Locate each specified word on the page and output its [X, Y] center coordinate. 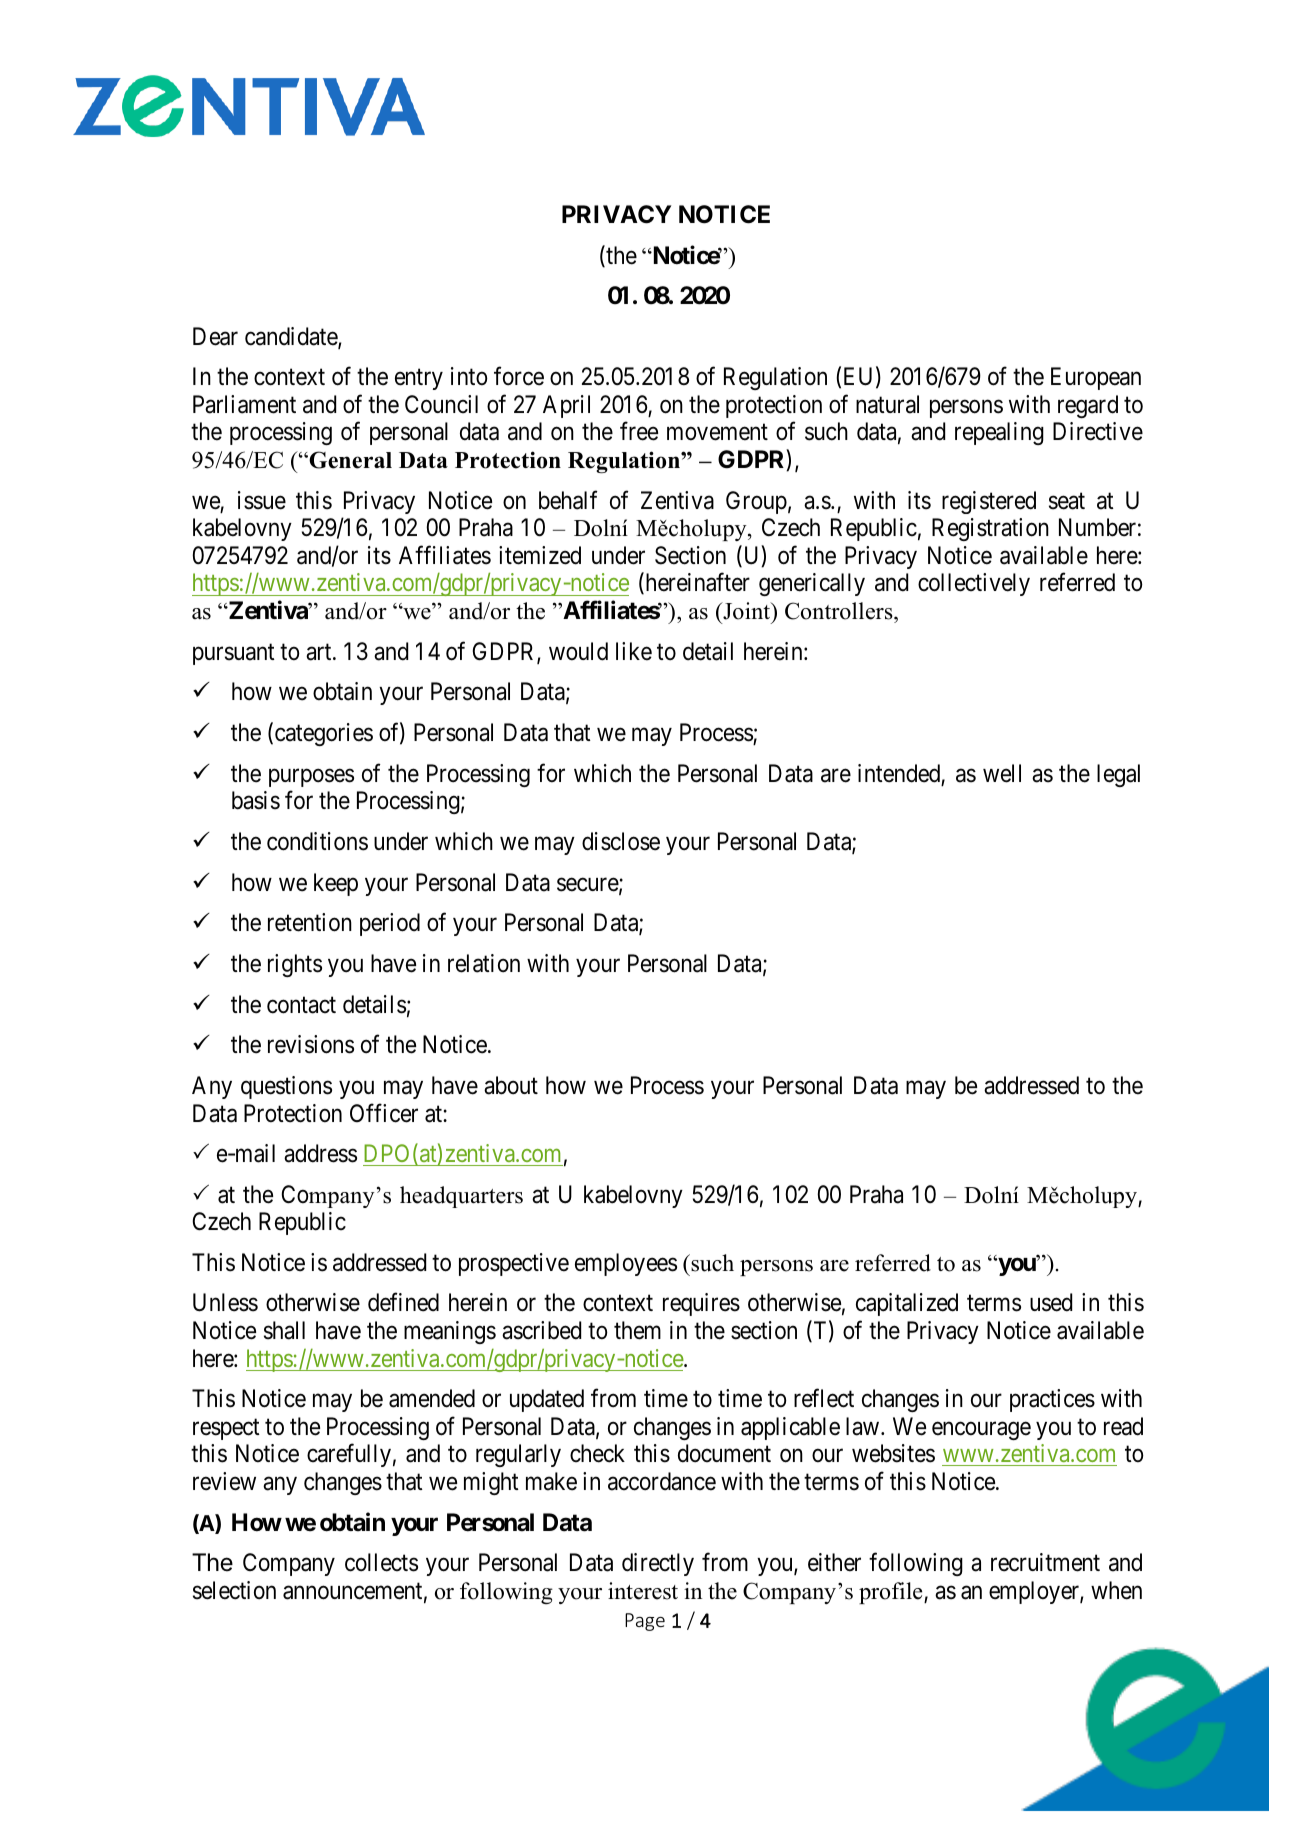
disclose [621, 841]
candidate [292, 337]
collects [381, 1562]
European [1096, 378]
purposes [311, 777]
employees [626, 1264]
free [639, 431]
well [1002, 773]
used [1051, 1302]
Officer [384, 1113]
